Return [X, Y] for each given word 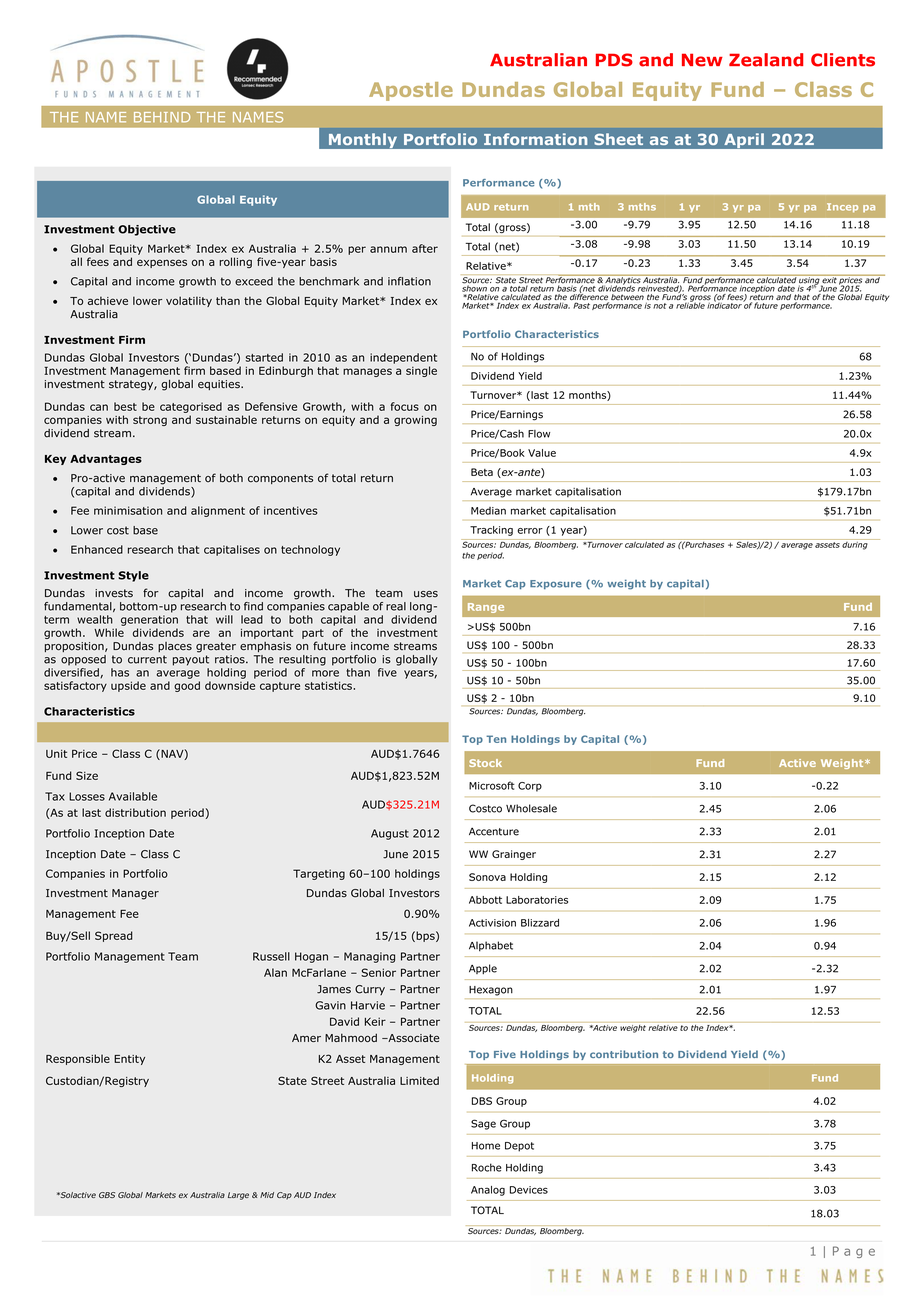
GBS [107, 1195]
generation [149, 620]
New [702, 60]
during [855, 544]
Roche [487, 1167]
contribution [624, 1054]
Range [486, 608]
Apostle [411, 91]
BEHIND [162, 117]
